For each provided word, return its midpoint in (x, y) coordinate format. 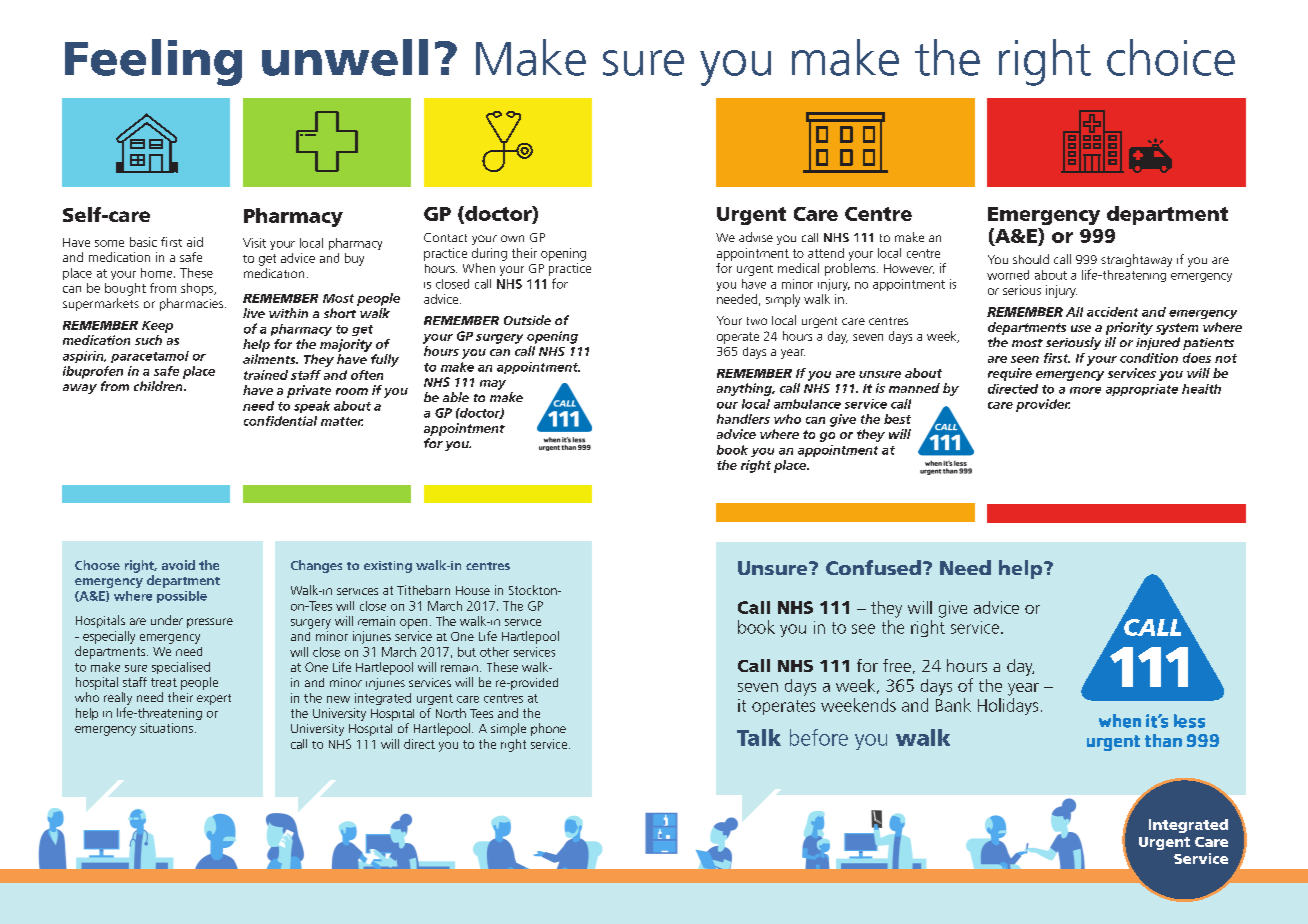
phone (548, 729)
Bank (953, 705)
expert (214, 699)
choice (1171, 57)
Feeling (153, 62)
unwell (345, 57)
